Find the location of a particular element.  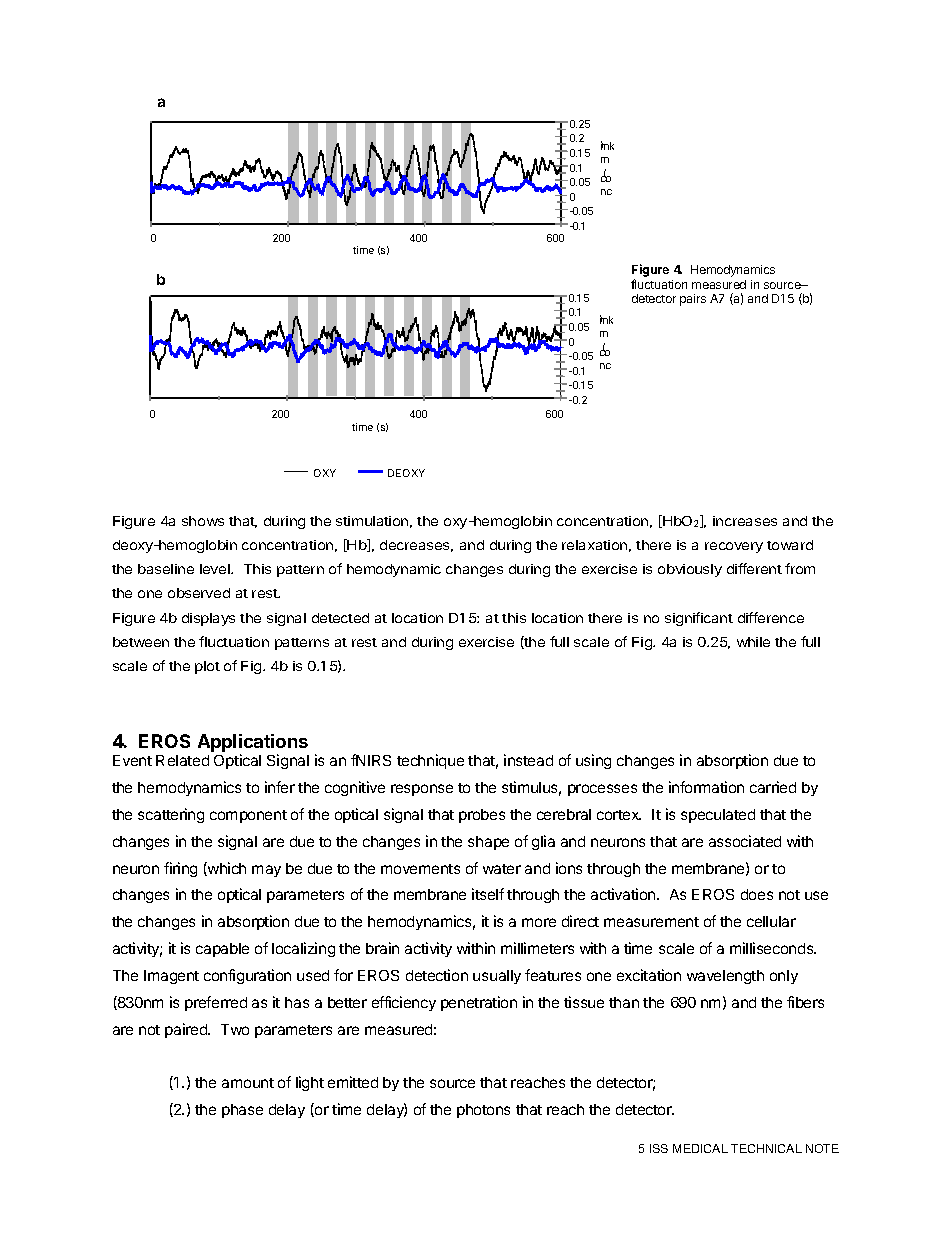

level is located at coordinates (216, 569).
